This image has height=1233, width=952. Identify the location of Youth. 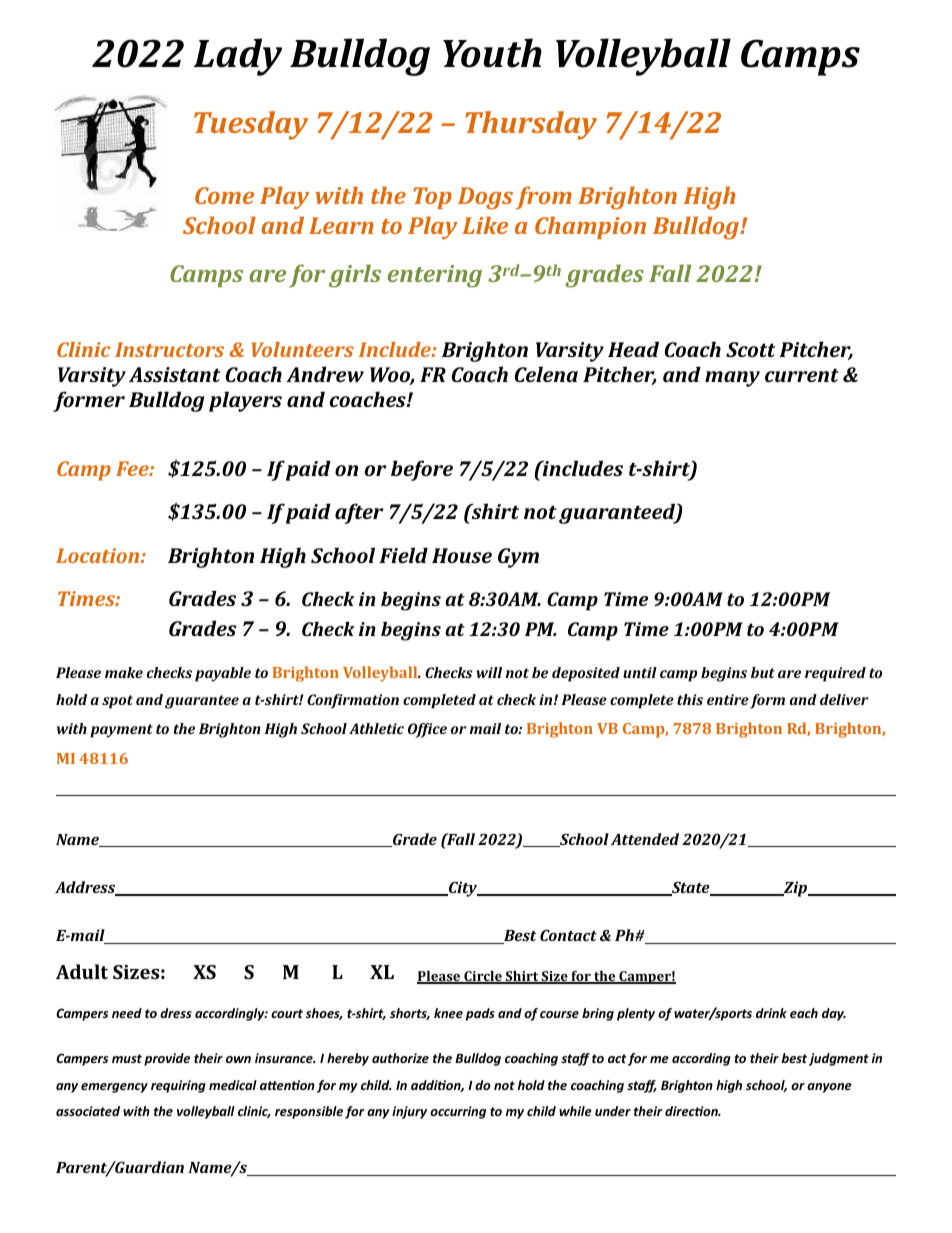
(492, 53).
